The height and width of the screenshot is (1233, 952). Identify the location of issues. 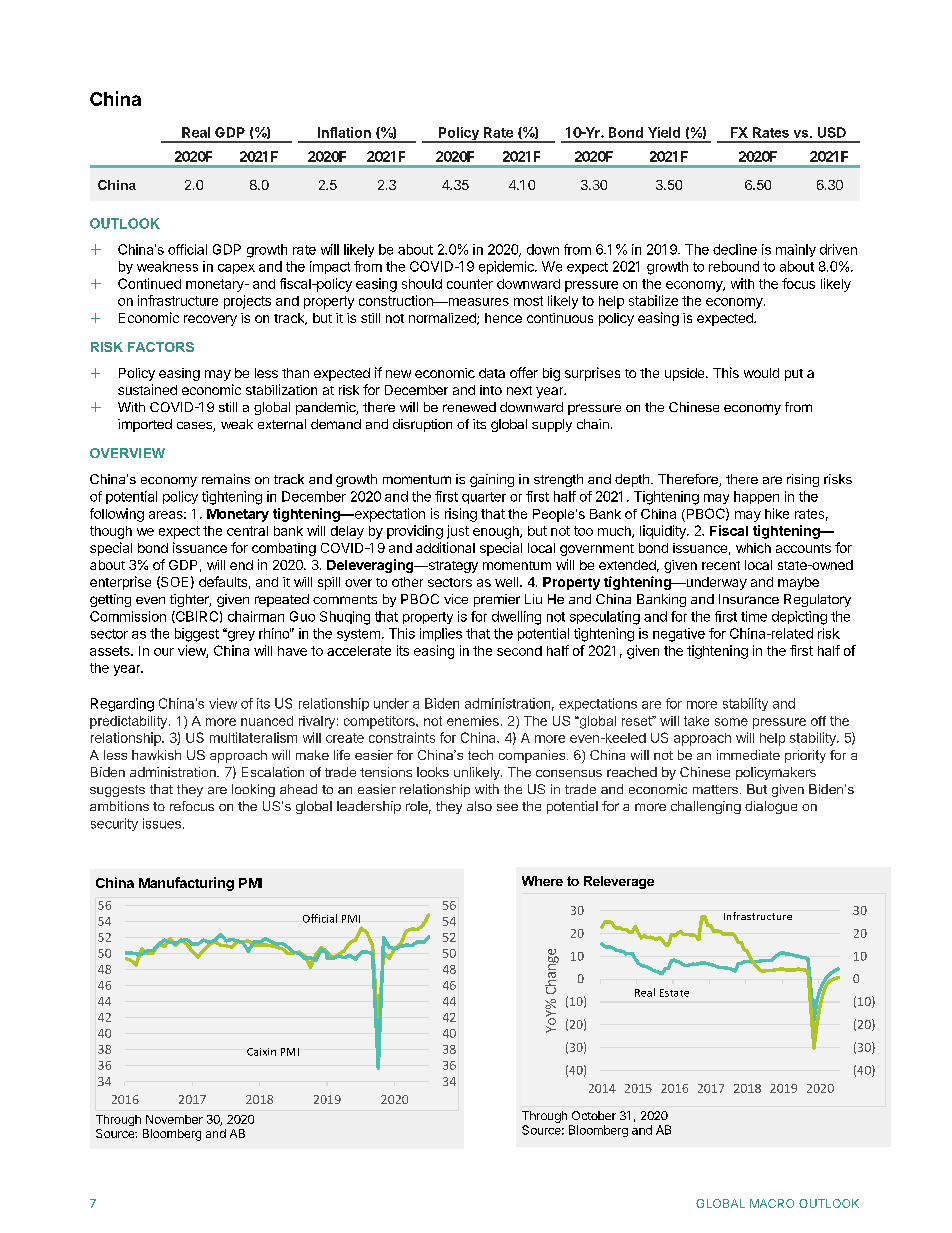
(162, 823).
